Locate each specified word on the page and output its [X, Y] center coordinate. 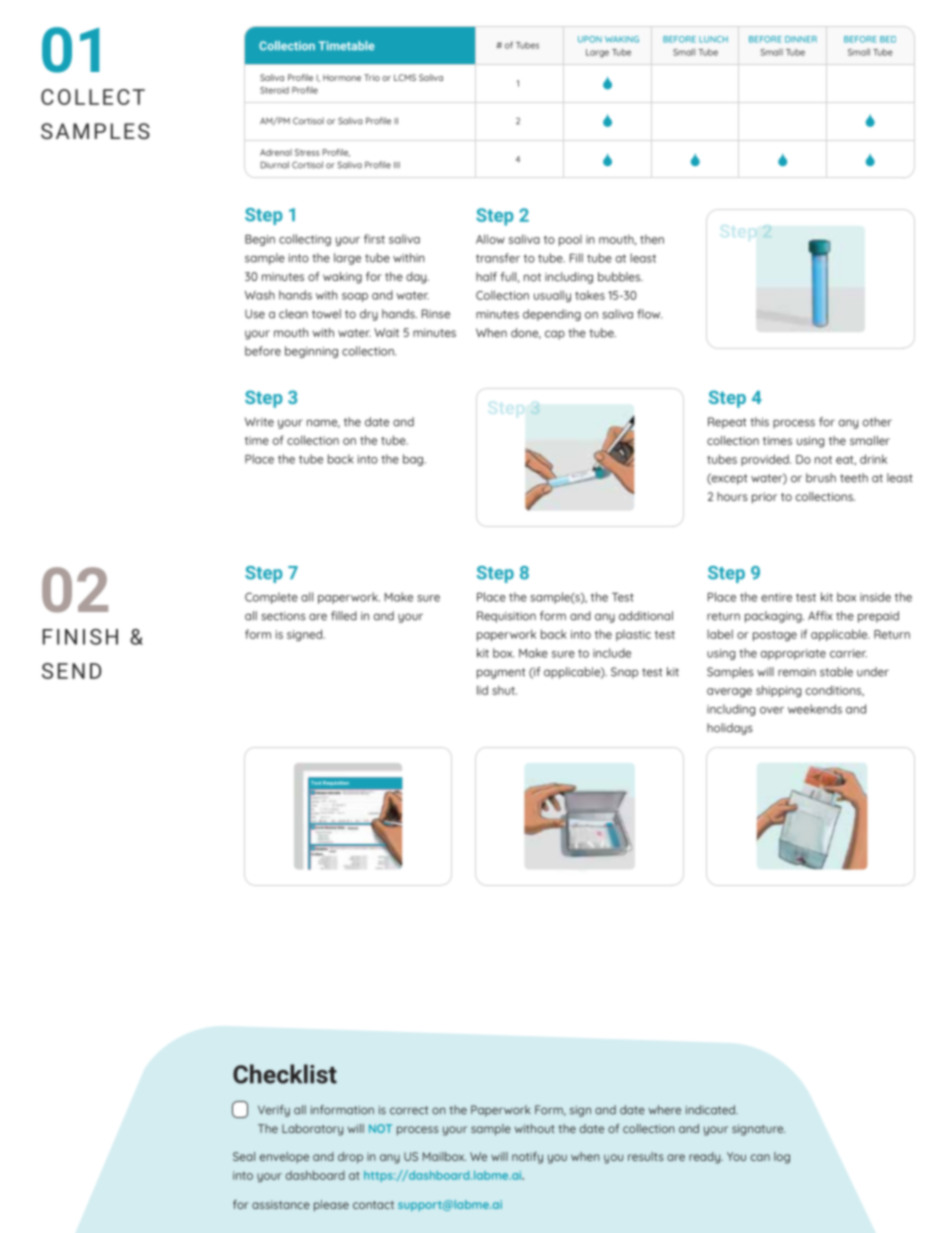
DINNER [801, 39]
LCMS [405, 77]
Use [255, 314]
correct [409, 1110]
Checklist [285, 1074]
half [486, 277]
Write [259, 422]
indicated [711, 1110]
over [772, 710]
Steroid [274, 90]
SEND [72, 671]
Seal [244, 1156]
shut [504, 690]
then [652, 239]
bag [414, 460]
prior [764, 498]
